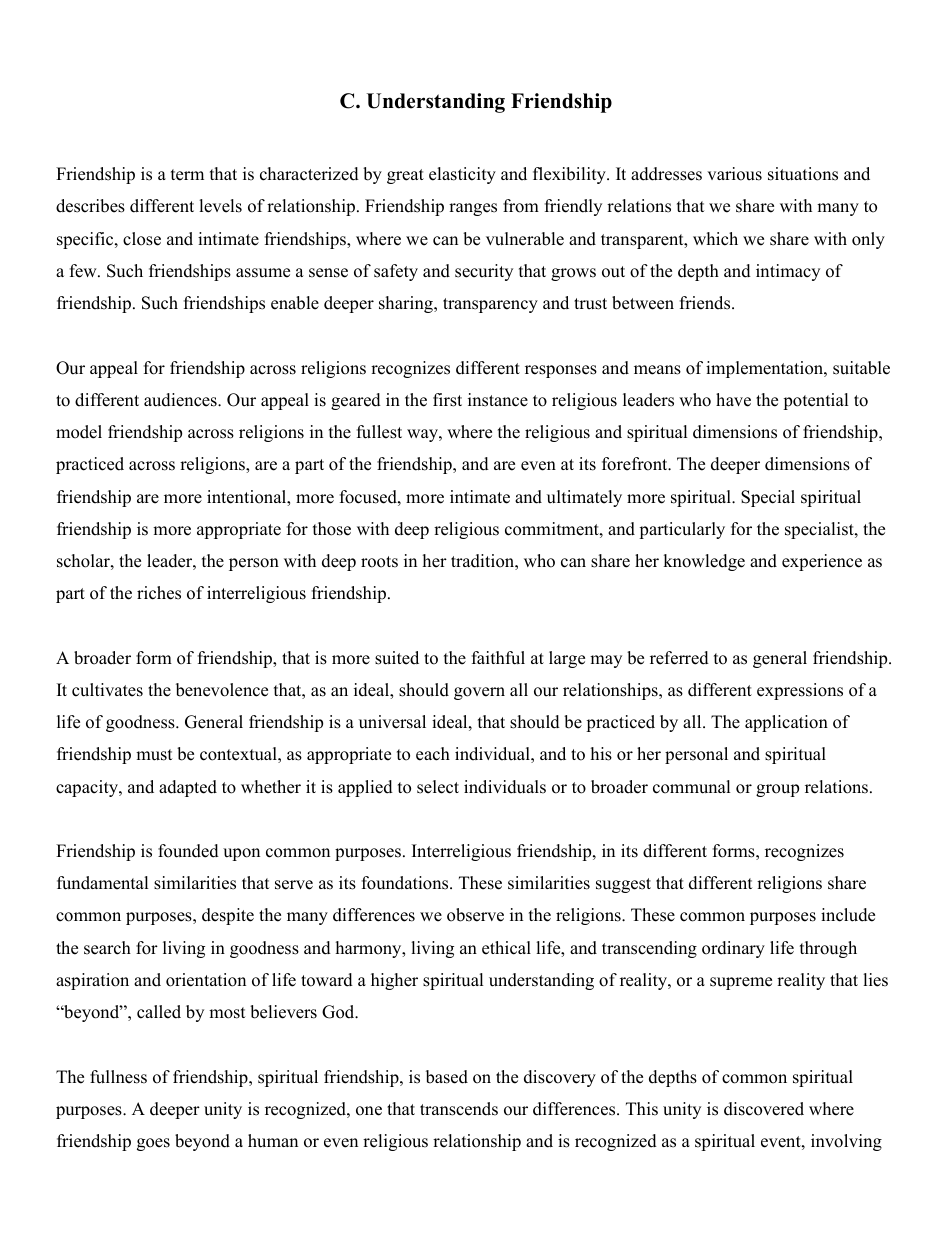 The height and width of the page is (1233, 952). Describe the element at coordinates (222, 690) in the page. I see `benevolence` at that location.
